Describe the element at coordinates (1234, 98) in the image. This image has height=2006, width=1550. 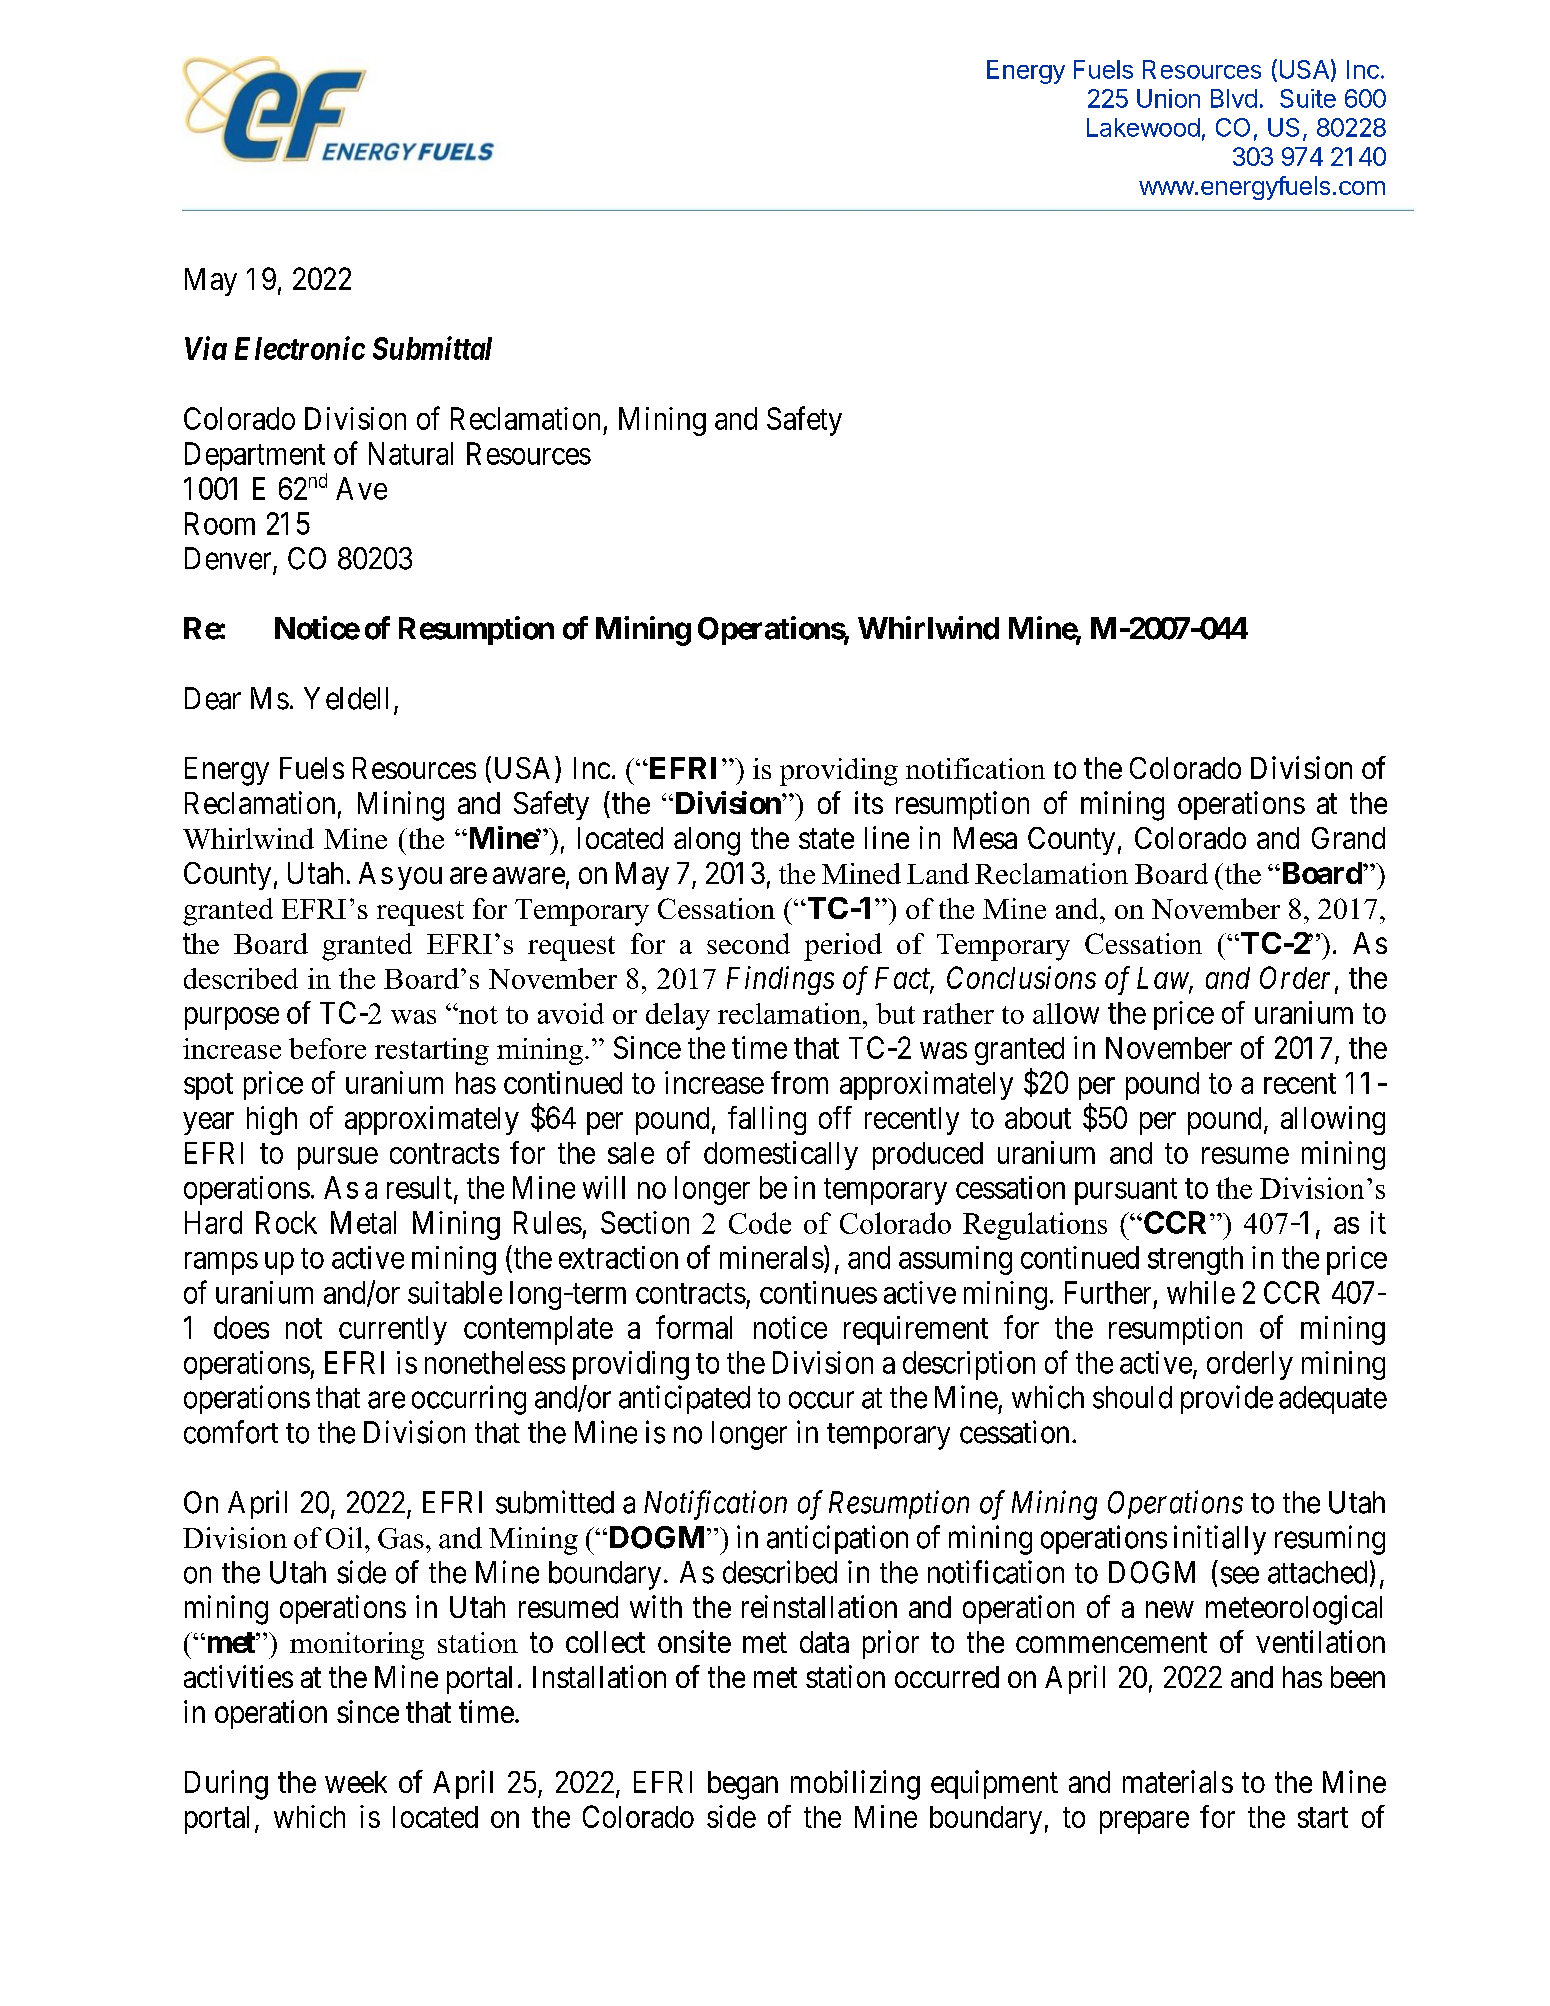
I see `Blvd` at that location.
